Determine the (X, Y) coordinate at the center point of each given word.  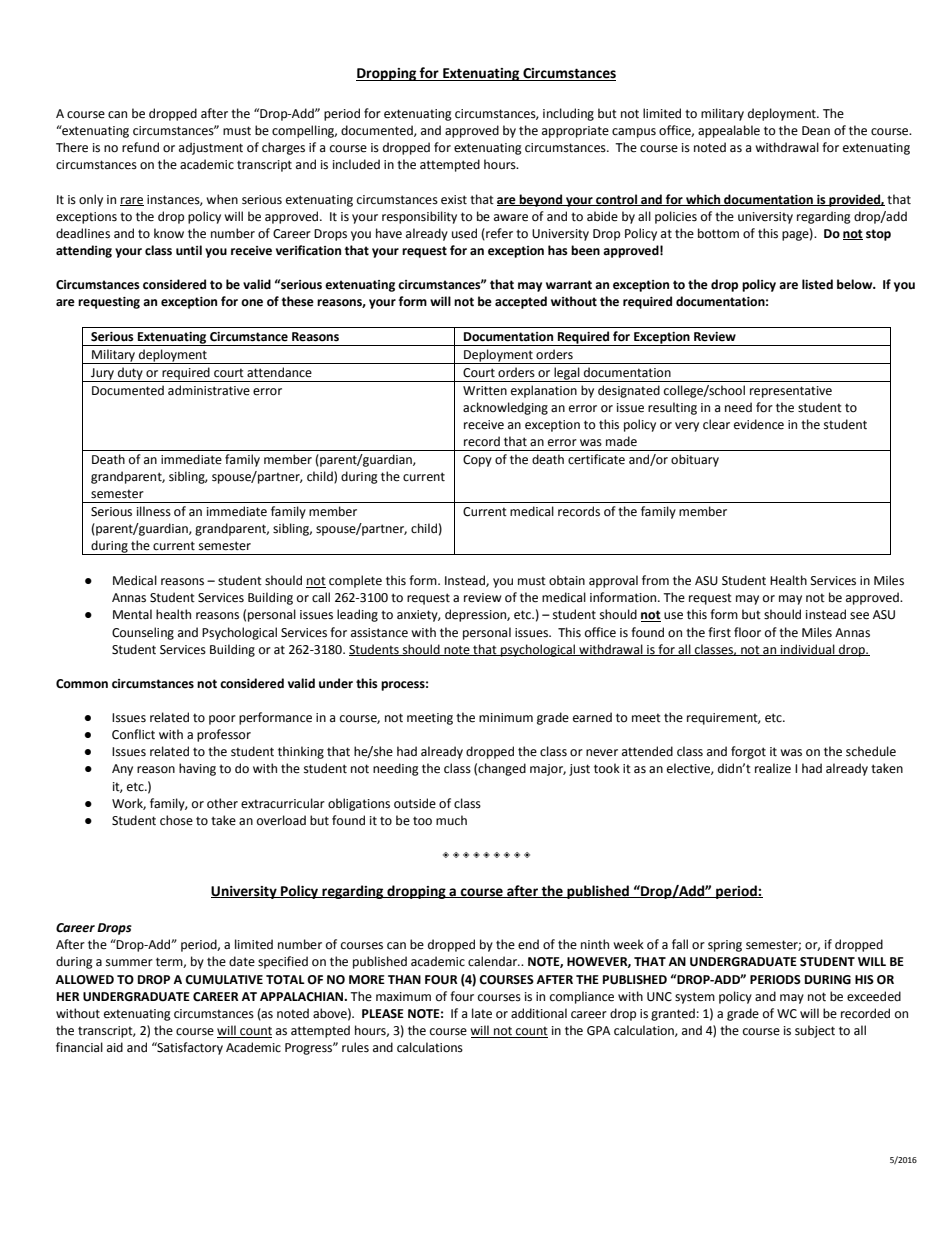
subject (815, 1031)
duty (130, 374)
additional (539, 1013)
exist (454, 200)
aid (115, 1047)
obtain (567, 580)
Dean (816, 131)
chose (176, 820)
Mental (132, 614)
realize (773, 768)
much (451, 820)
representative (791, 392)
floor (747, 632)
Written (485, 391)
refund (140, 147)
